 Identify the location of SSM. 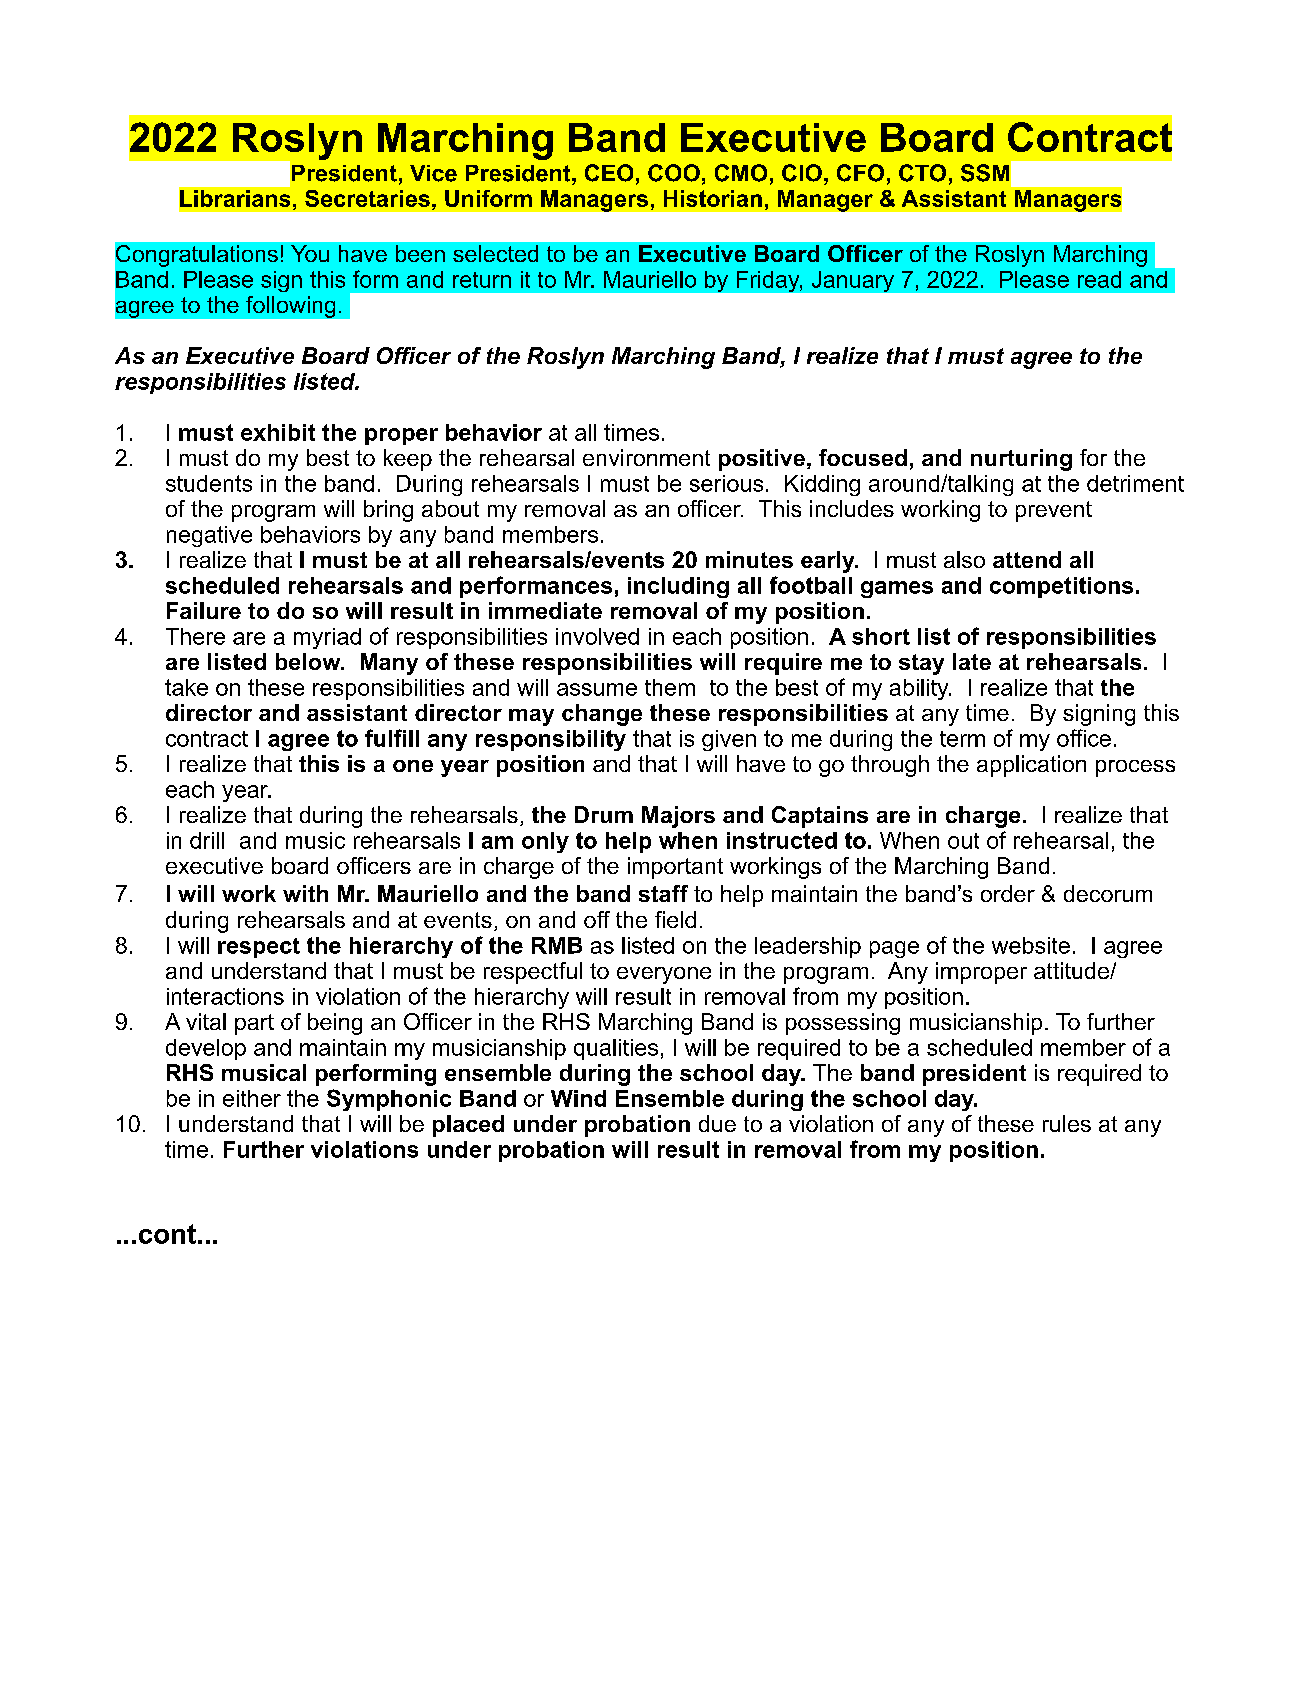
(985, 173).
